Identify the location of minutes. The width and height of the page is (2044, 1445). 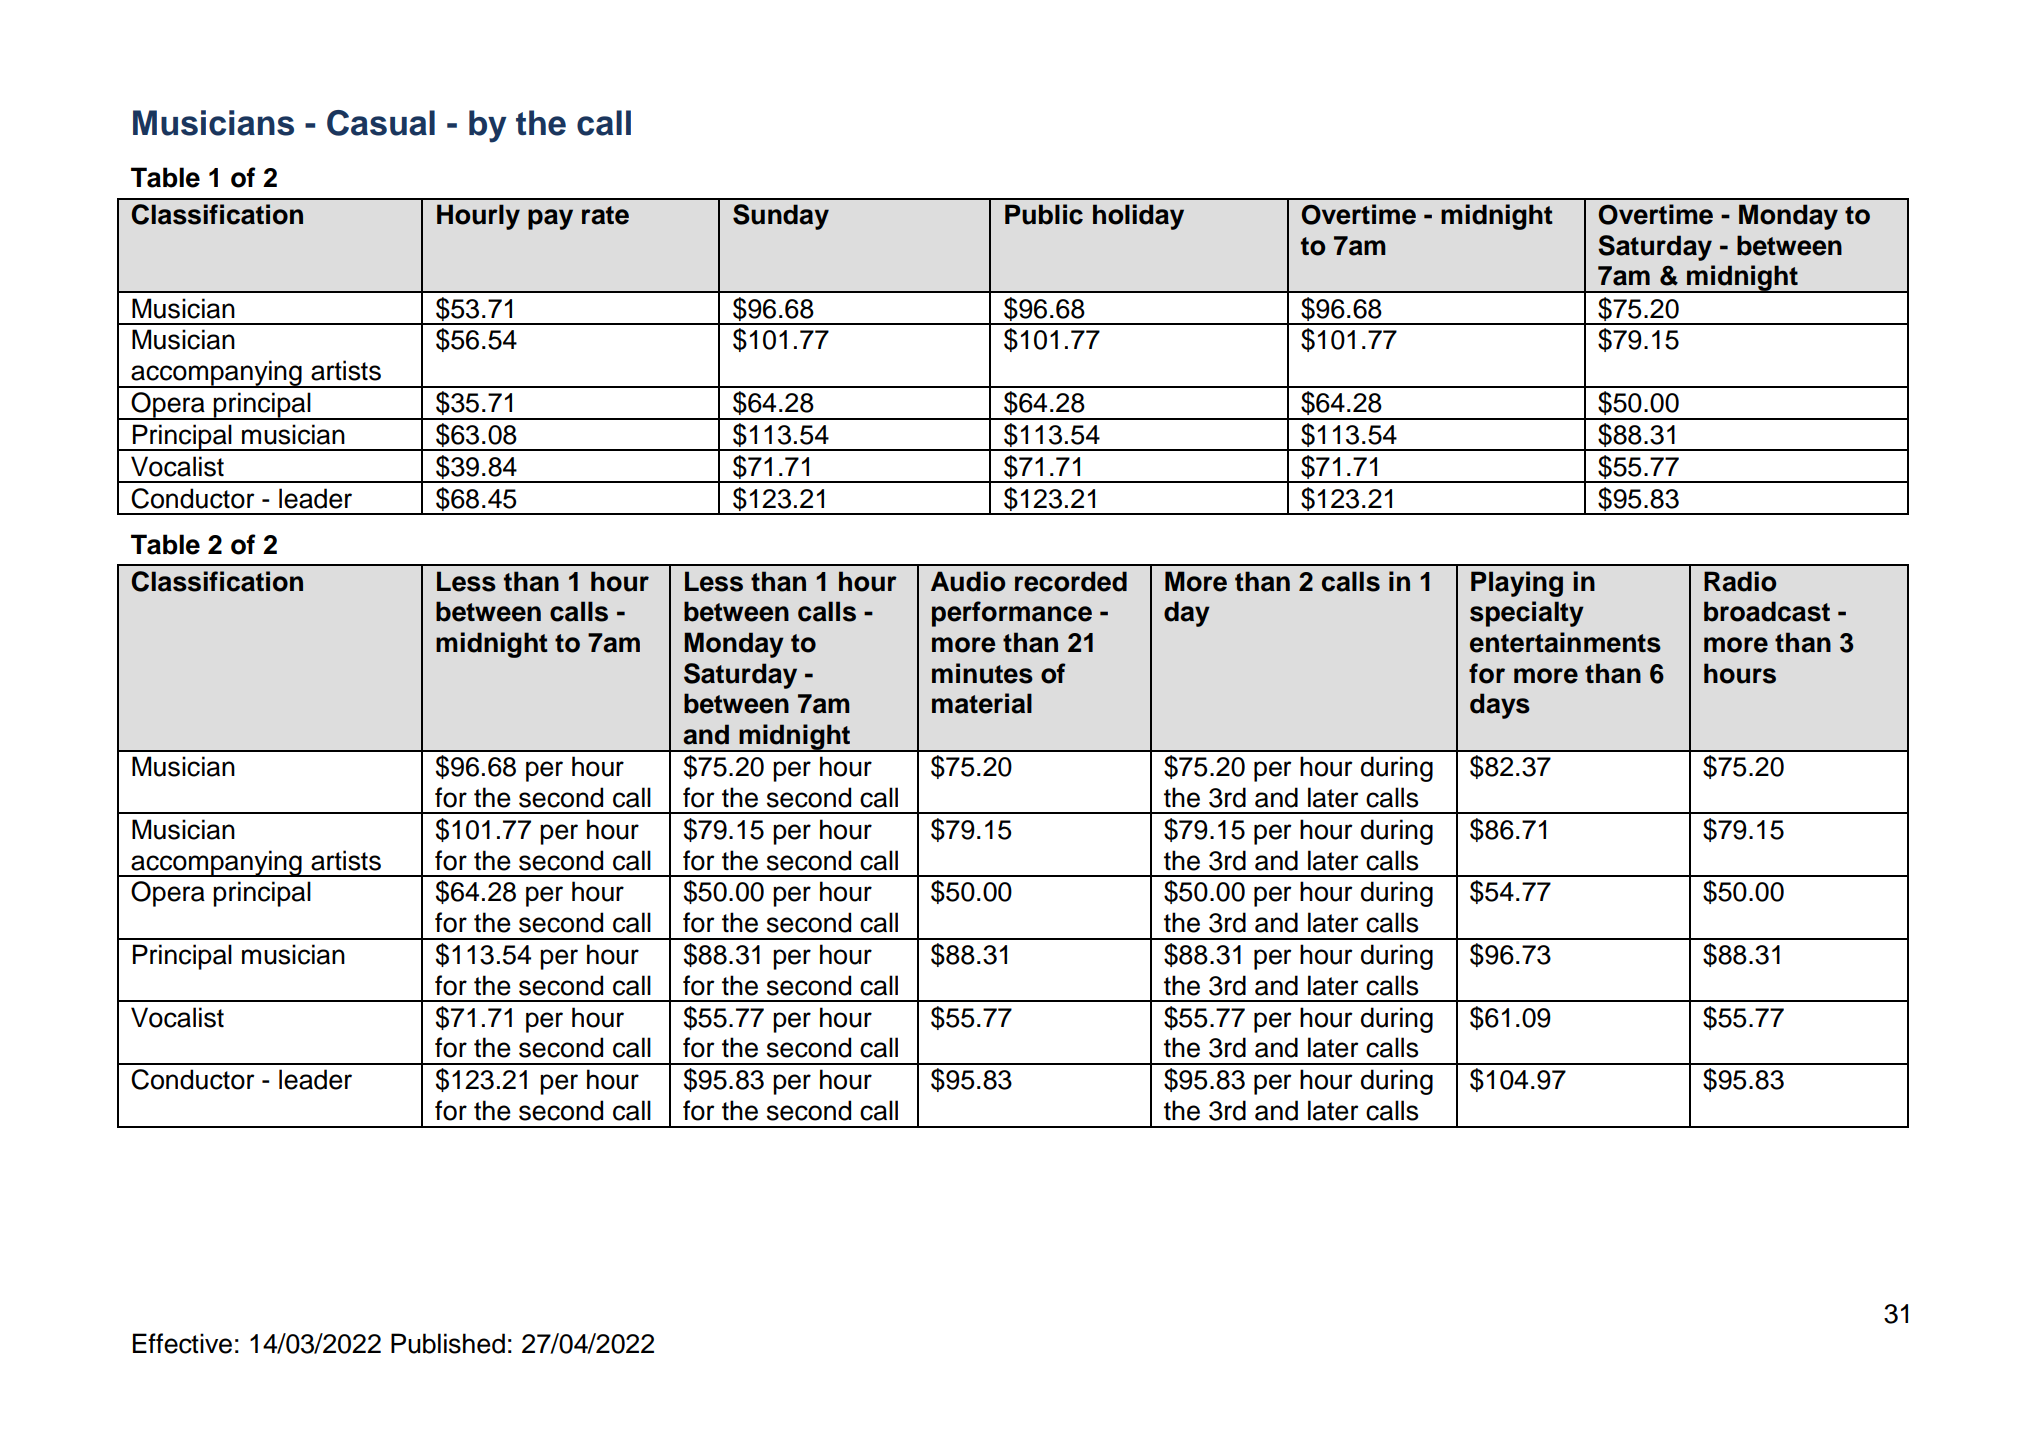
(982, 673).
